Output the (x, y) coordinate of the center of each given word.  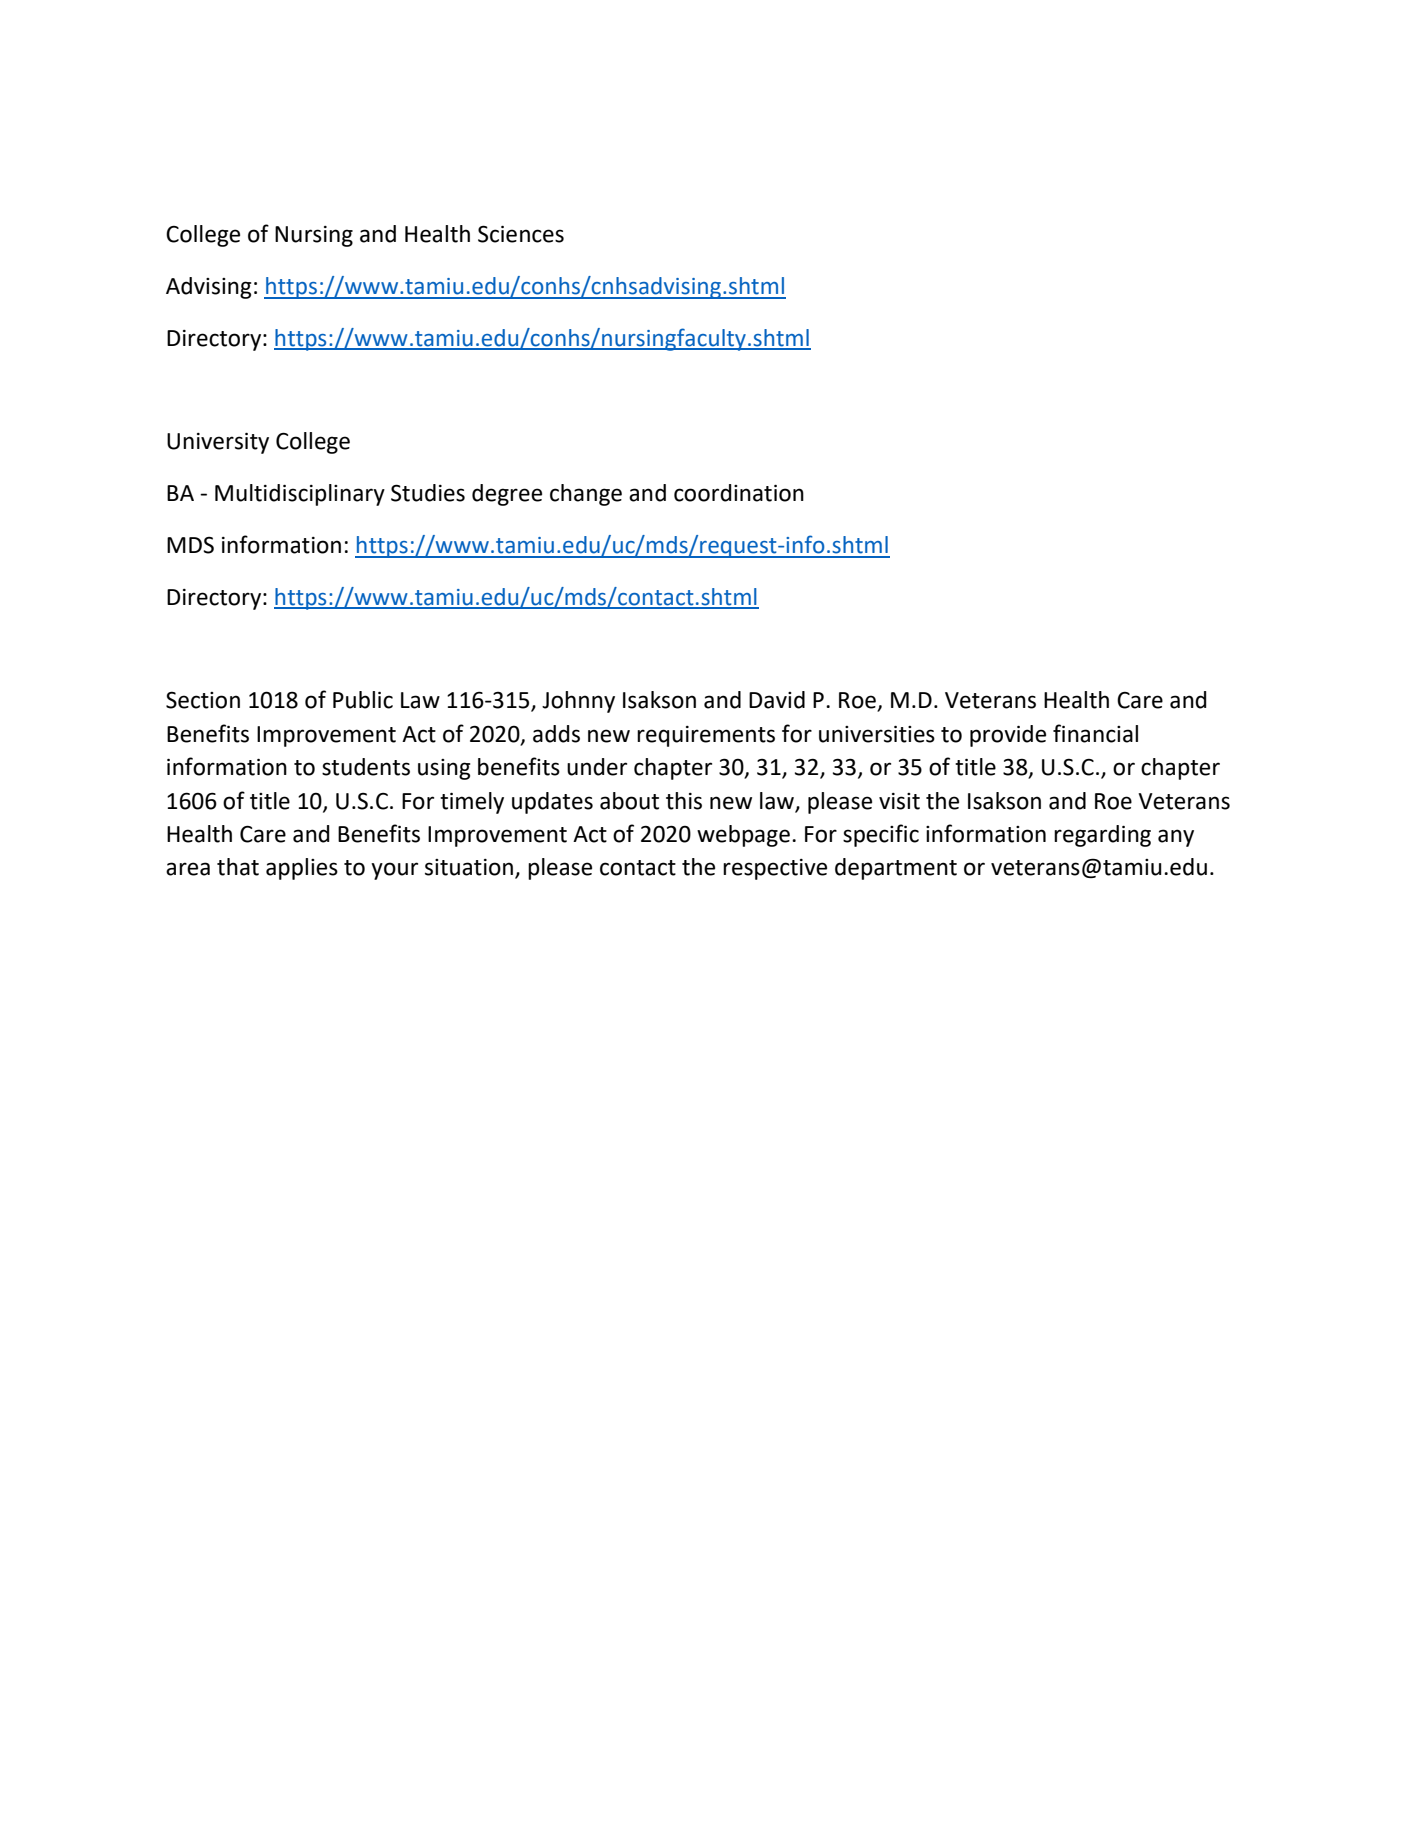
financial (1095, 733)
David (777, 700)
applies (302, 869)
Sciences (521, 234)
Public (363, 700)
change (586, 495)
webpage (743, 836)
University (218, 443)
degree (507, 495)
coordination (739, 493)
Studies (428, 493)
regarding (1102, 836)
